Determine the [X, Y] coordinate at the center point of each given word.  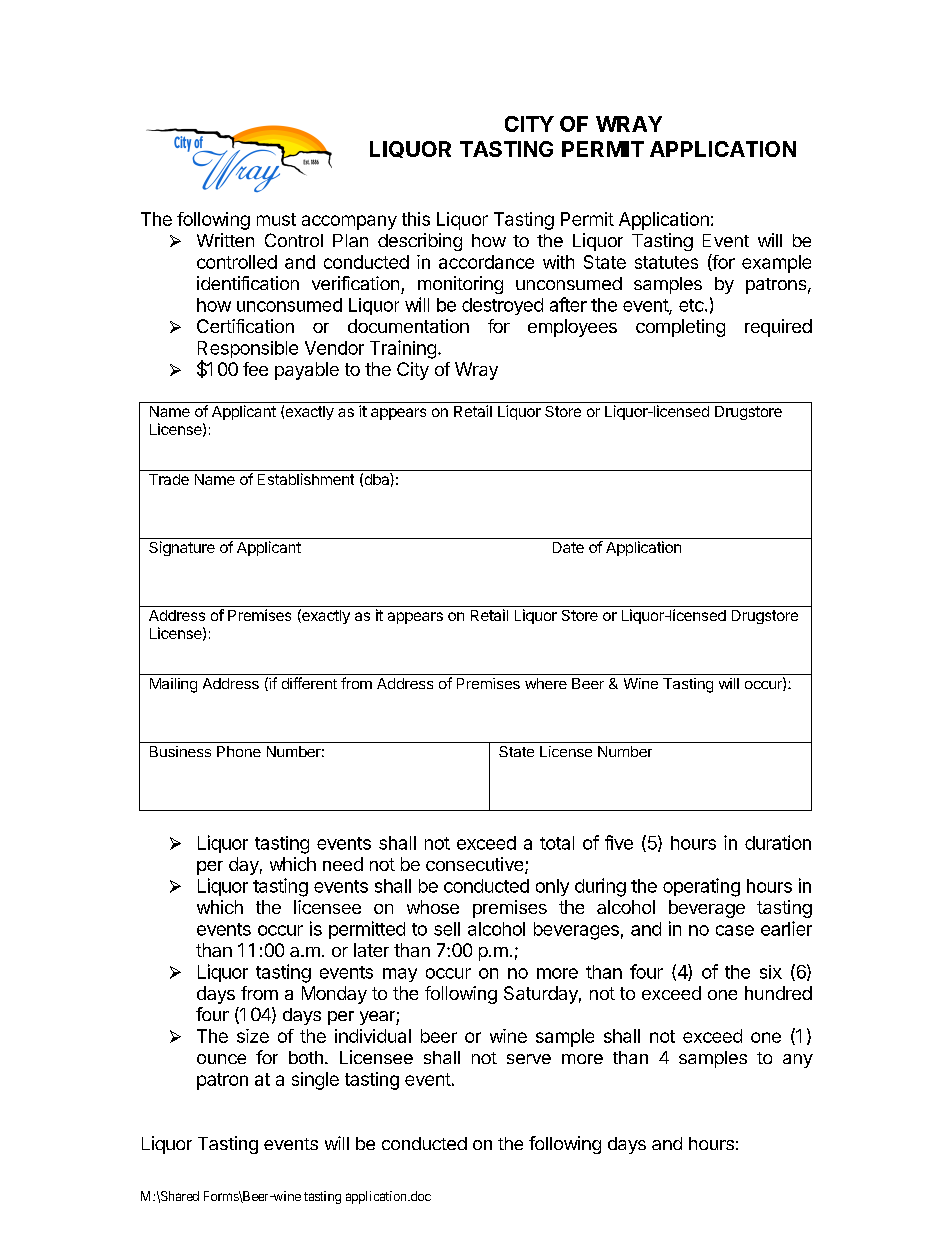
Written [225, 240]
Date [568, 547]
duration [778, 842]
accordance [486, 262]
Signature [182, 548]
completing [680, 328]
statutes [666, 262]
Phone [239, 751]
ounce [221, 1059]
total [557, 843]
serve [529, 1059]
